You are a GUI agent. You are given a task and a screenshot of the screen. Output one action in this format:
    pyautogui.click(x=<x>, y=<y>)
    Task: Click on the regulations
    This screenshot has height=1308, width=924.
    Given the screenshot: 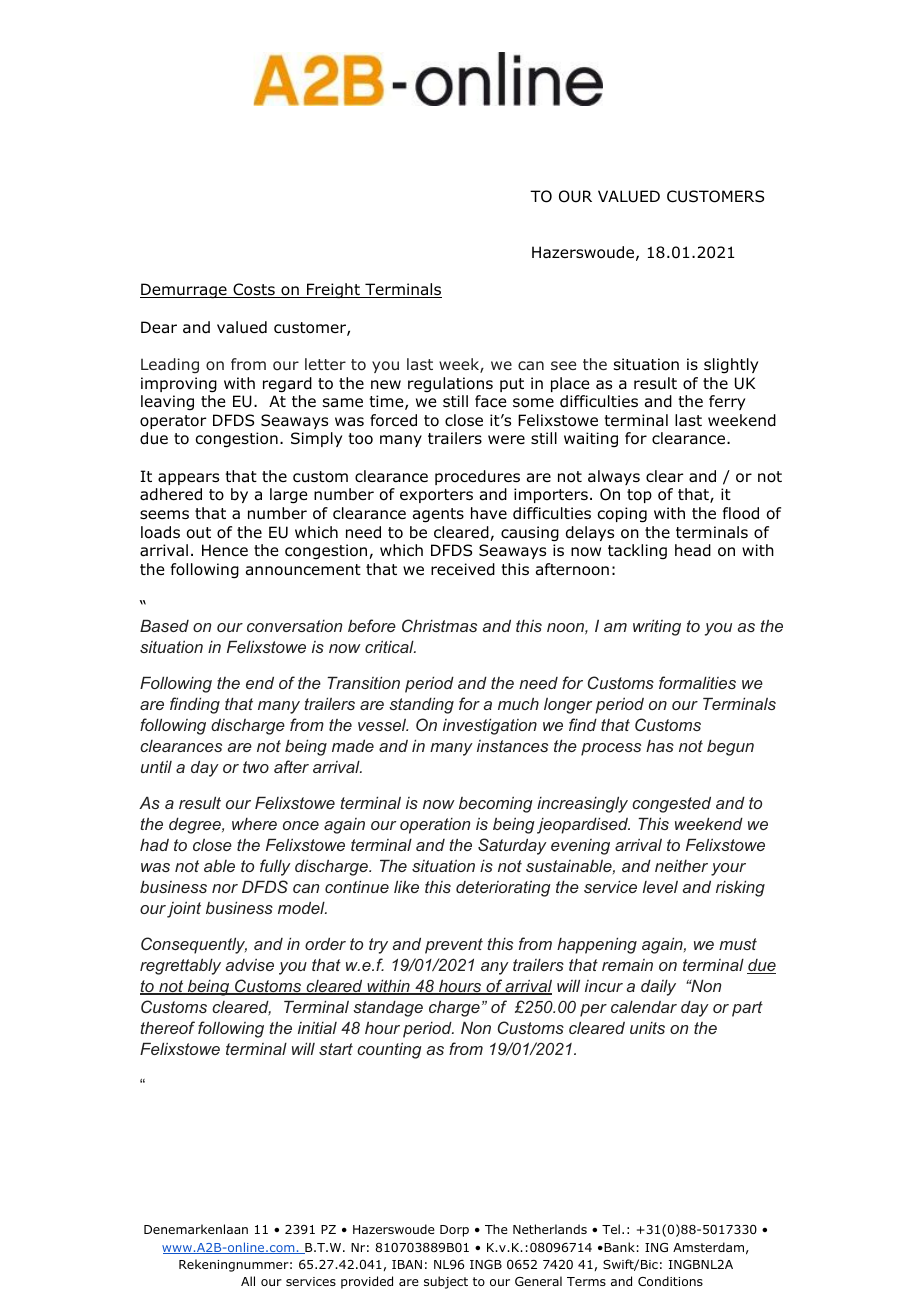 What is the action you would take?
    pyautogui.click(x=450, y=384)
